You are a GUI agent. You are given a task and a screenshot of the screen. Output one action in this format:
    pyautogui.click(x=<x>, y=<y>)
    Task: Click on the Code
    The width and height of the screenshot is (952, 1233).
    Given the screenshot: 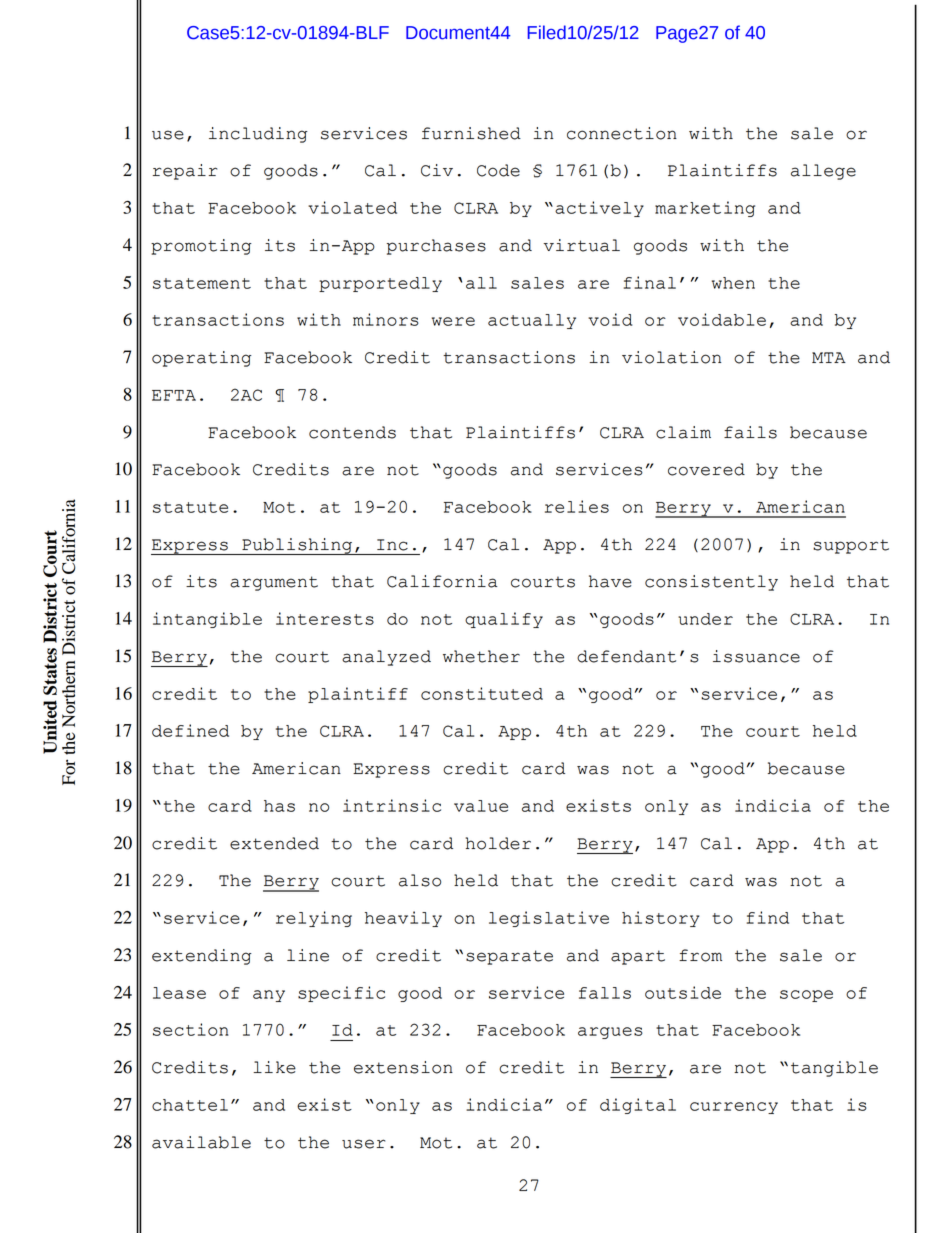 What is the action you would take?
    pyautogui.click(x=498, y=170)
